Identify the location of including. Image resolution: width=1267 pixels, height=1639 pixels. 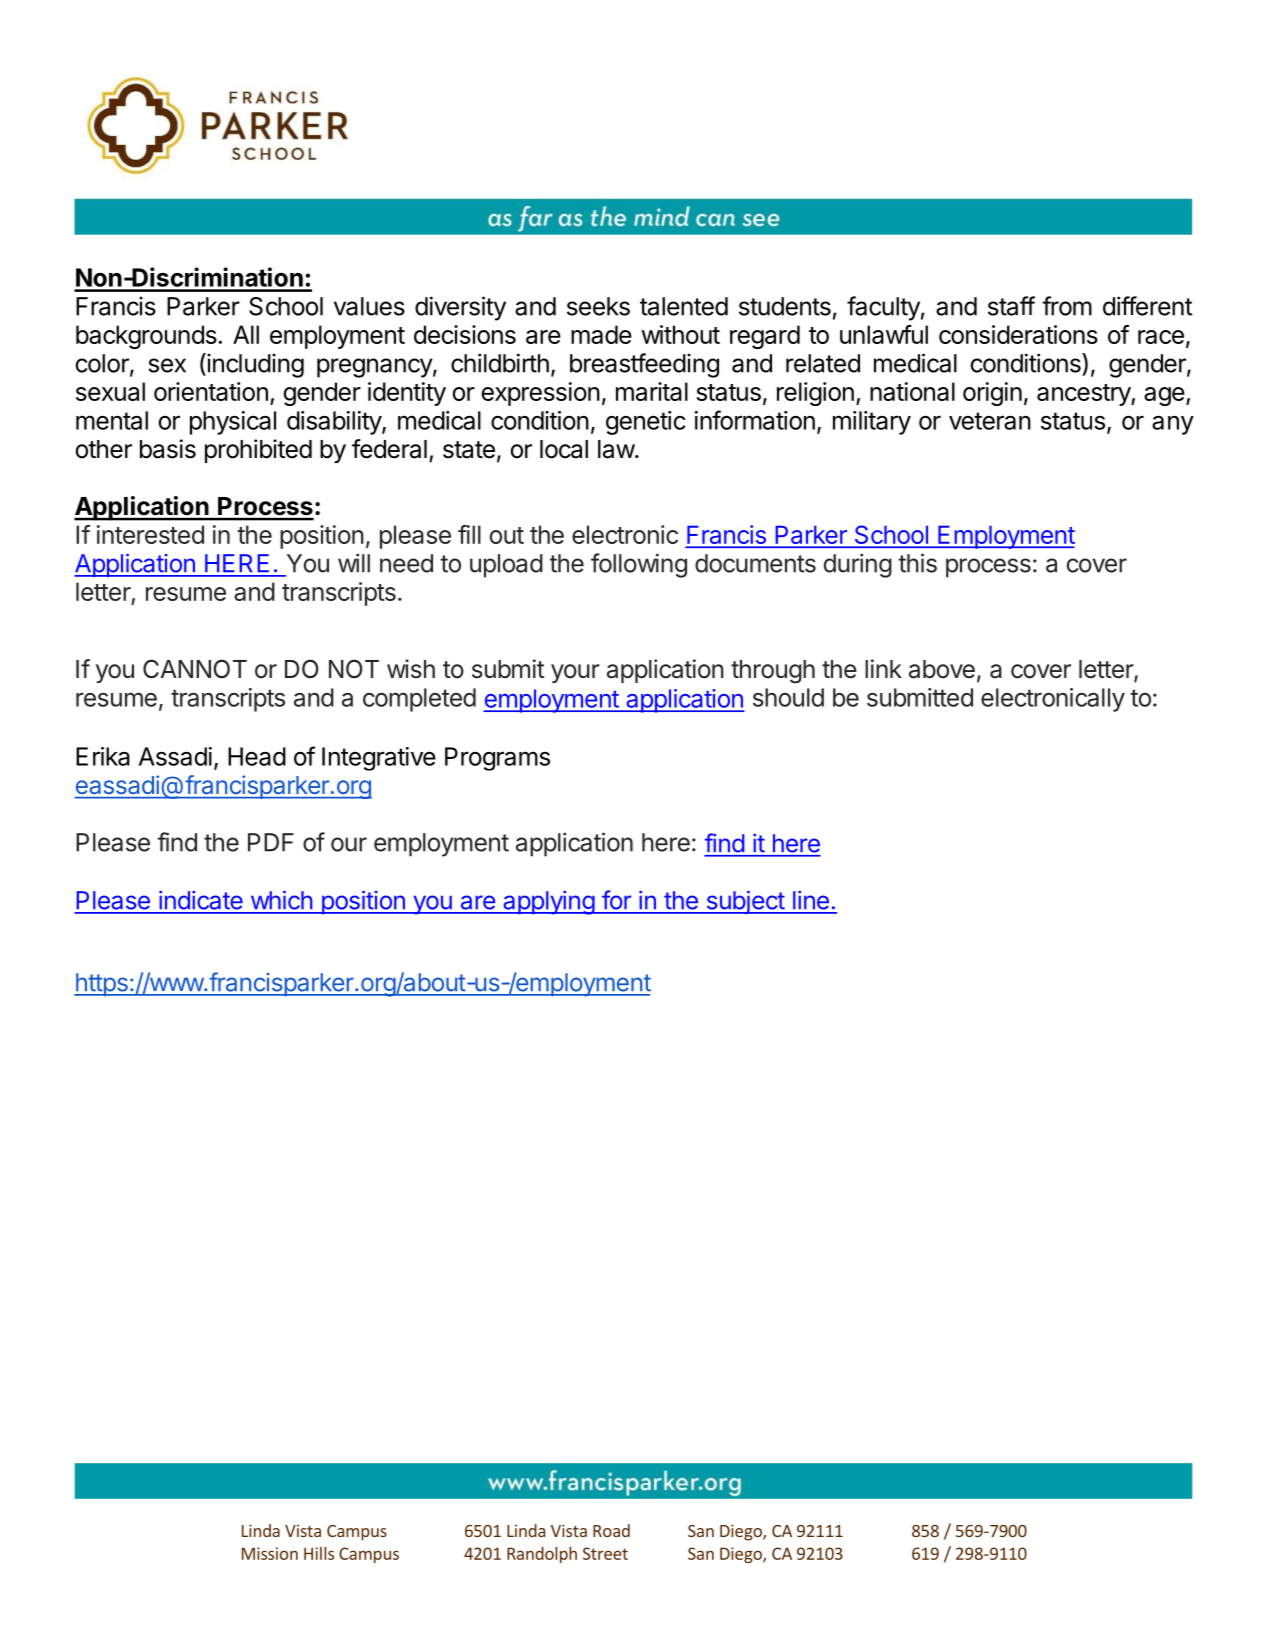
(254, 365).
